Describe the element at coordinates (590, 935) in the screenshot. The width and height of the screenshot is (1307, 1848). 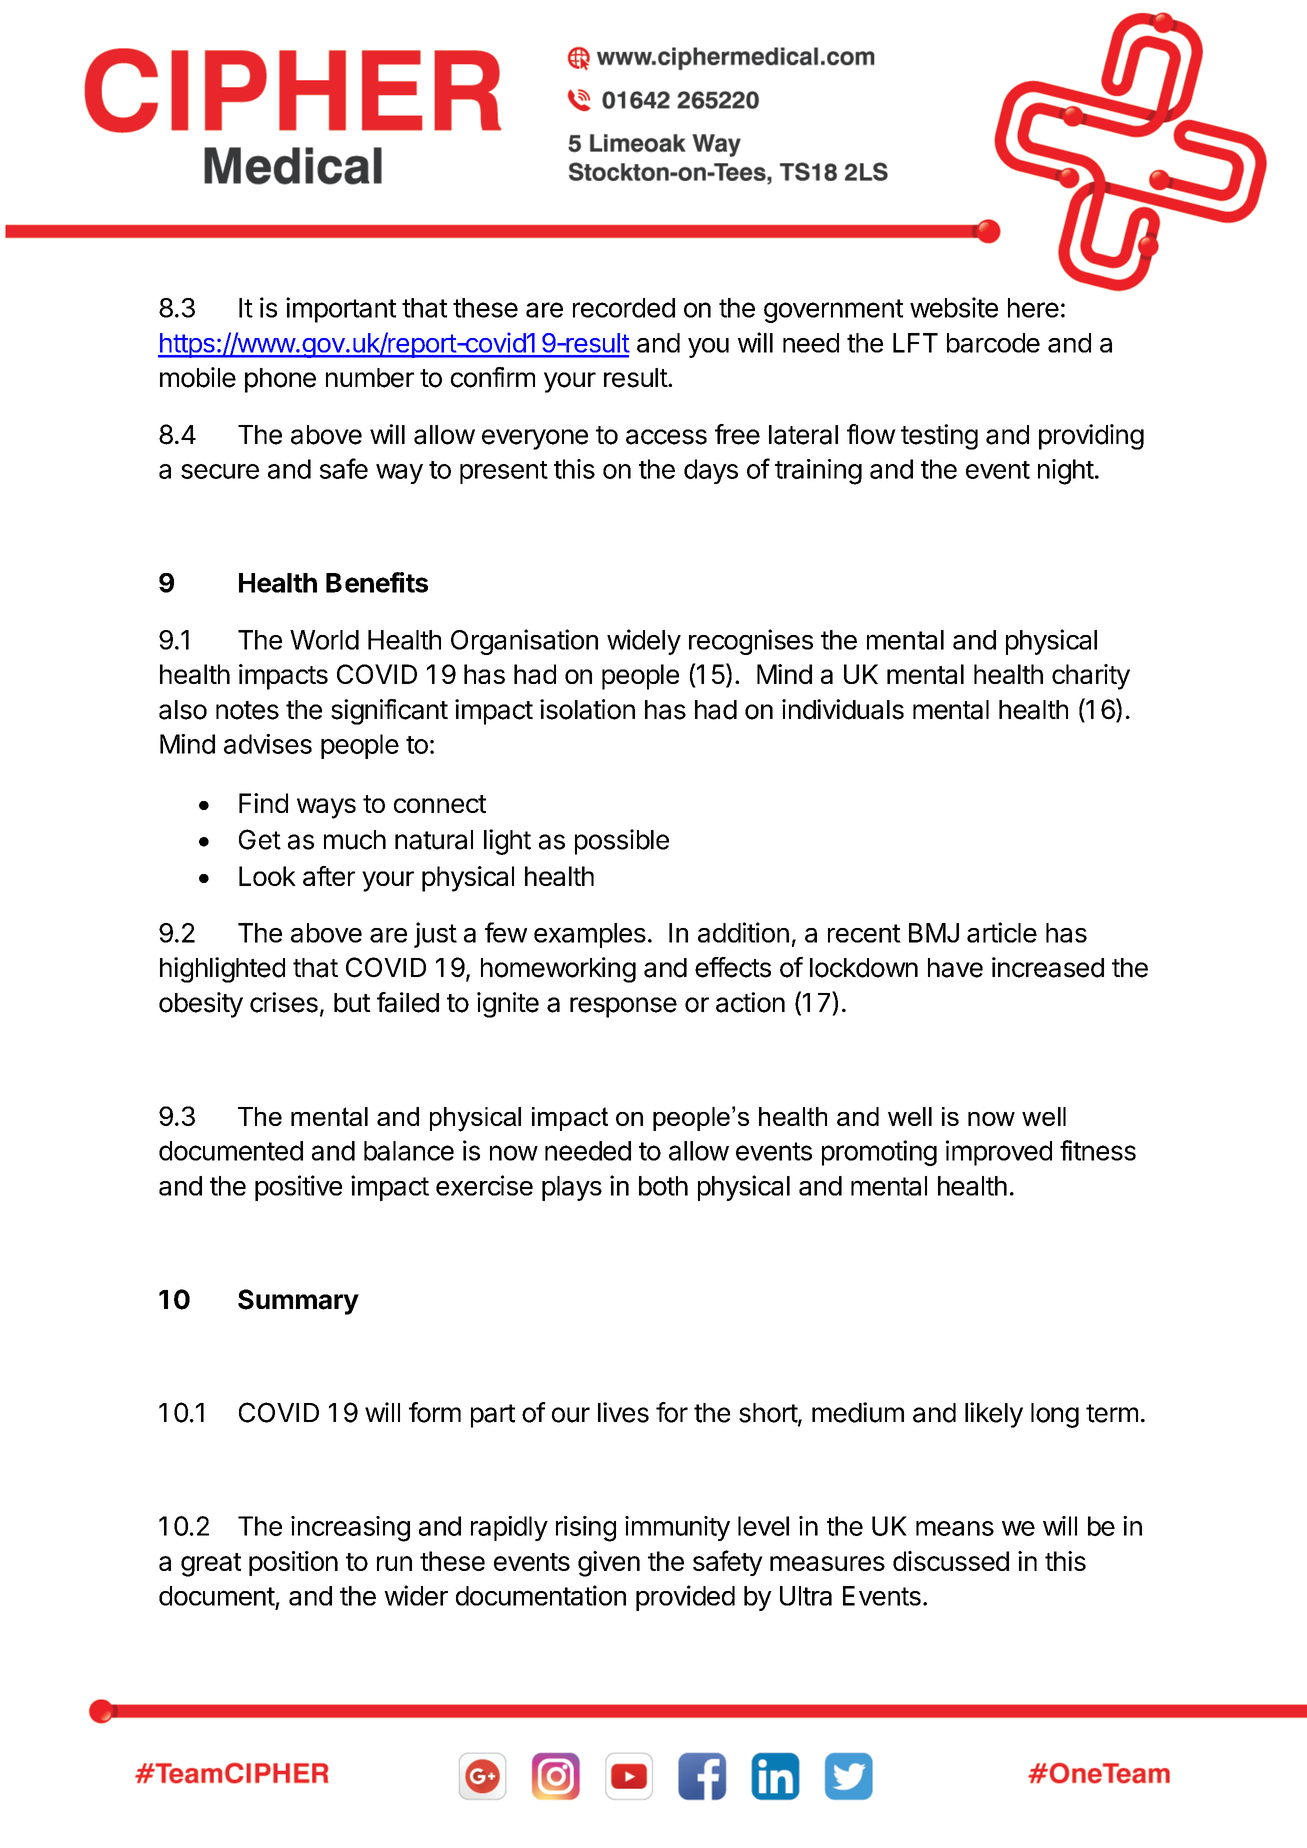
I see `examples` at that location.
